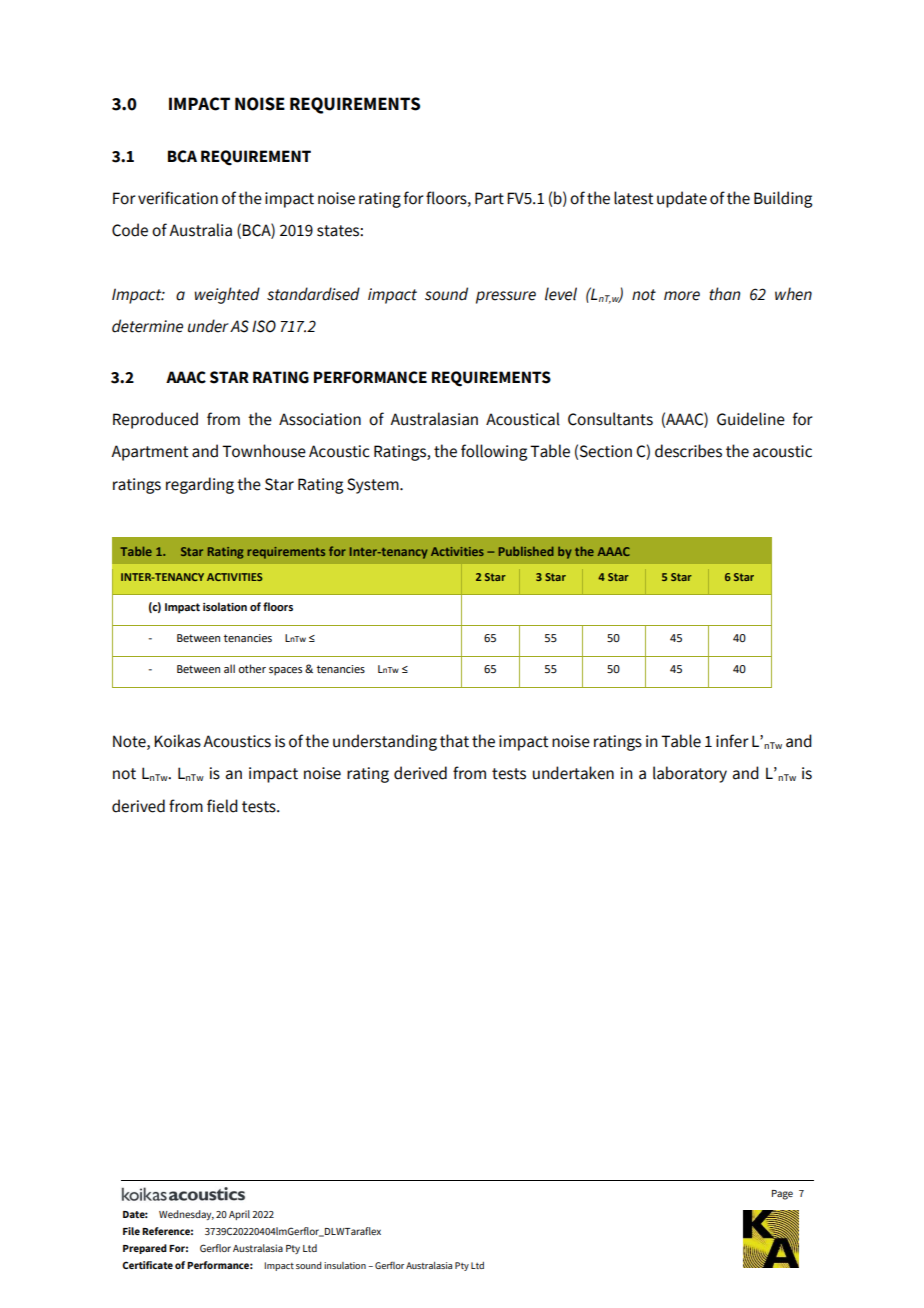 Image resolution: width=924 pixels, height=1308 pixels. What do you see at coordinates (186, 1215) in the screenshot?
I see `Wednesday` at bounding box center [186, 1215].
